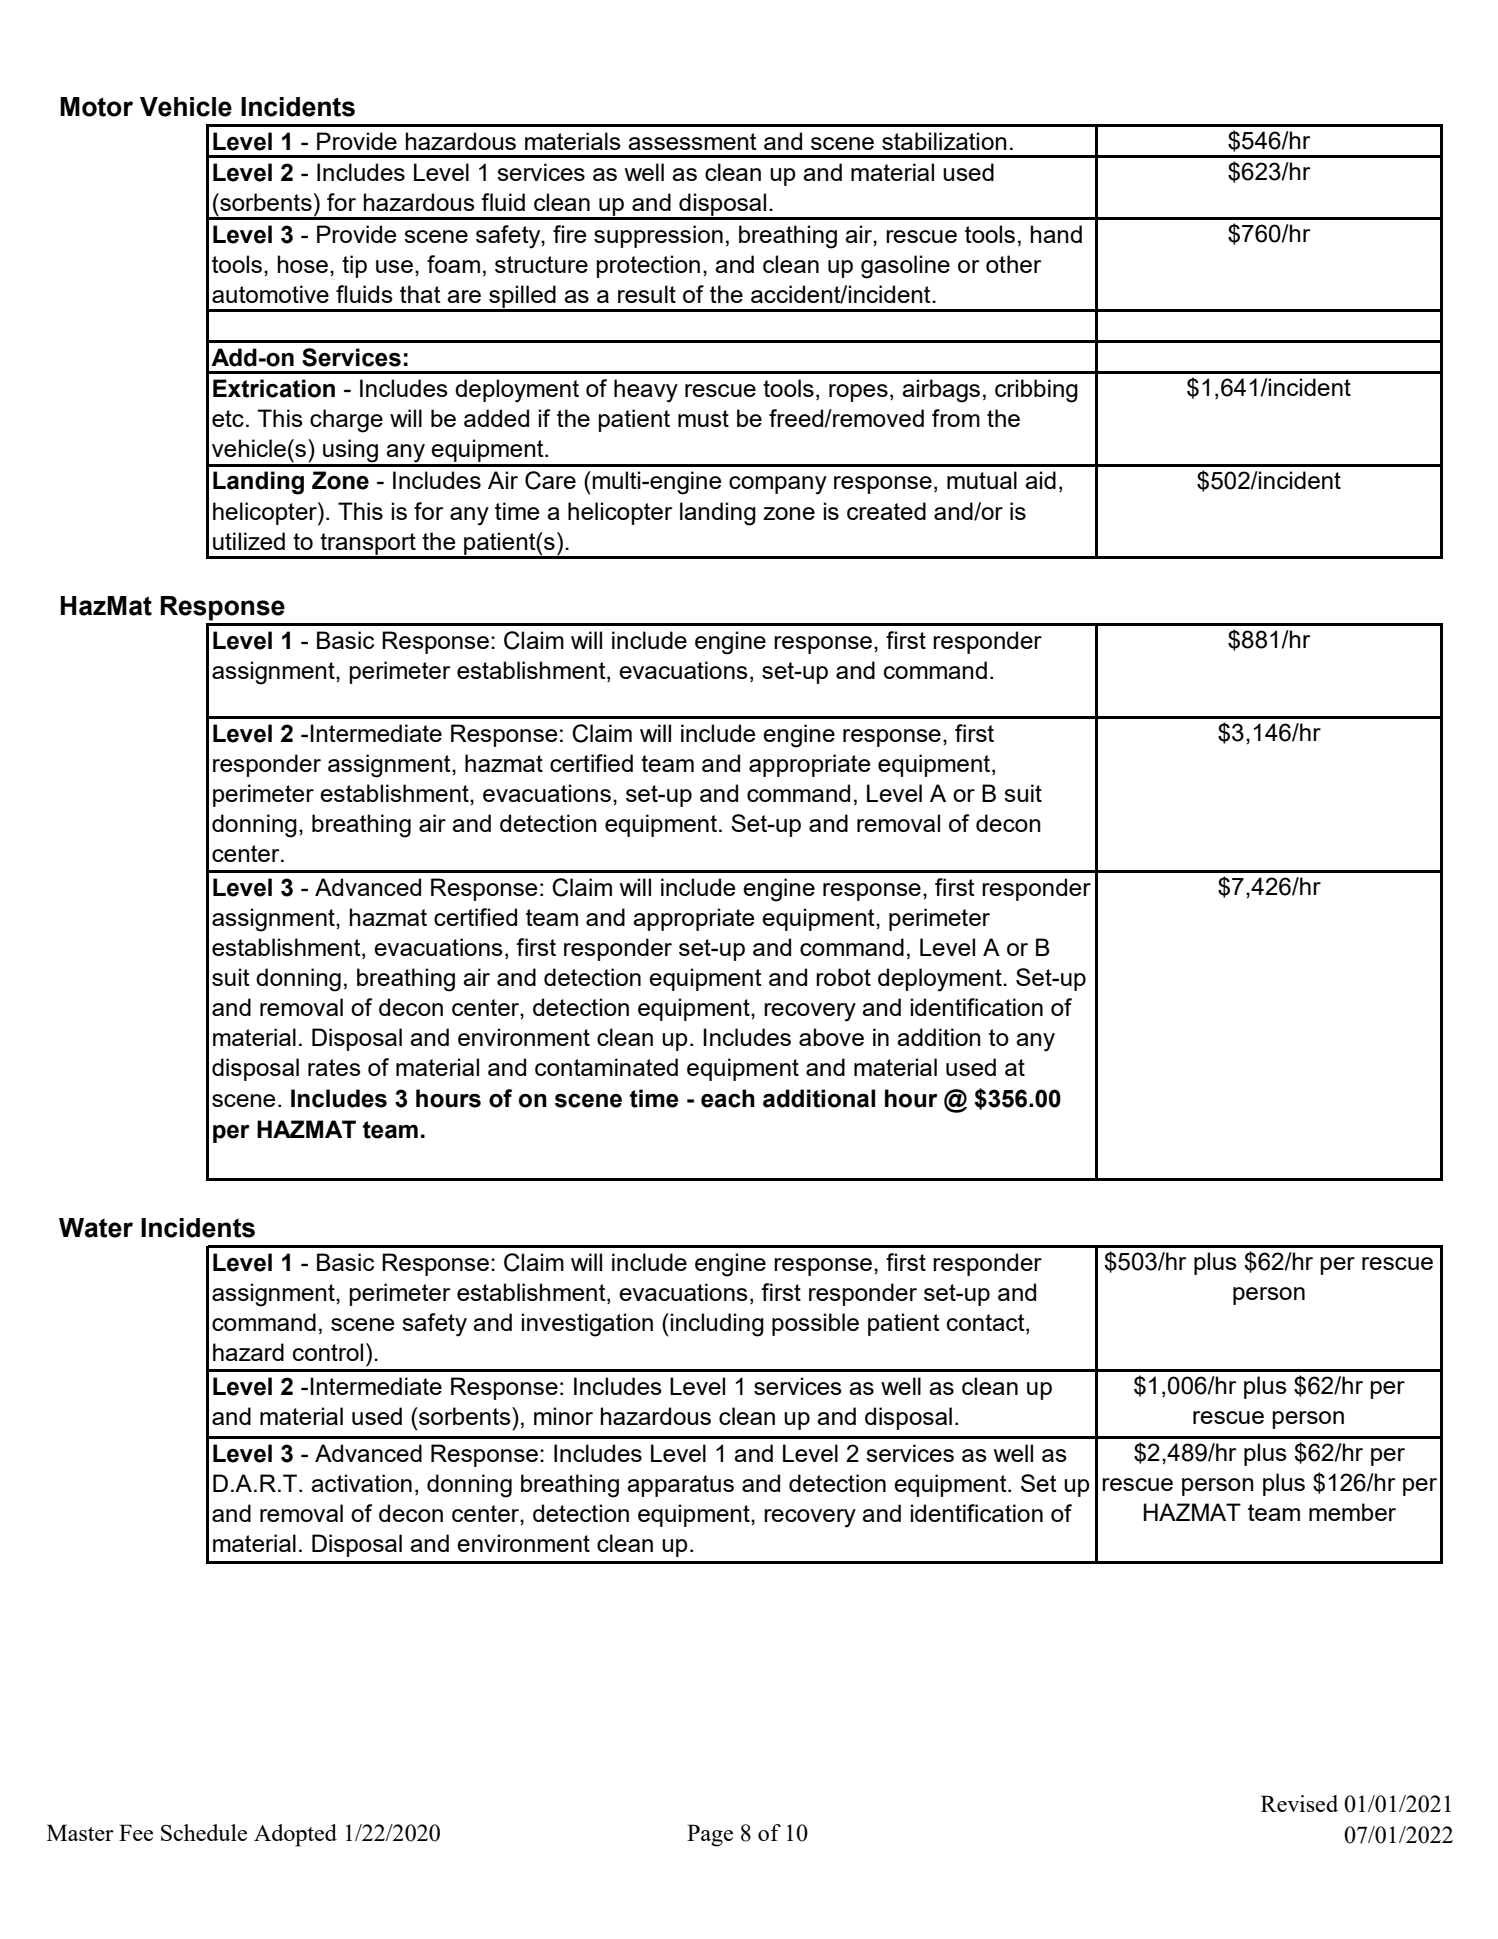 This image has height=1939, width=1498. I want to click on Motor, so click(96, 107).
